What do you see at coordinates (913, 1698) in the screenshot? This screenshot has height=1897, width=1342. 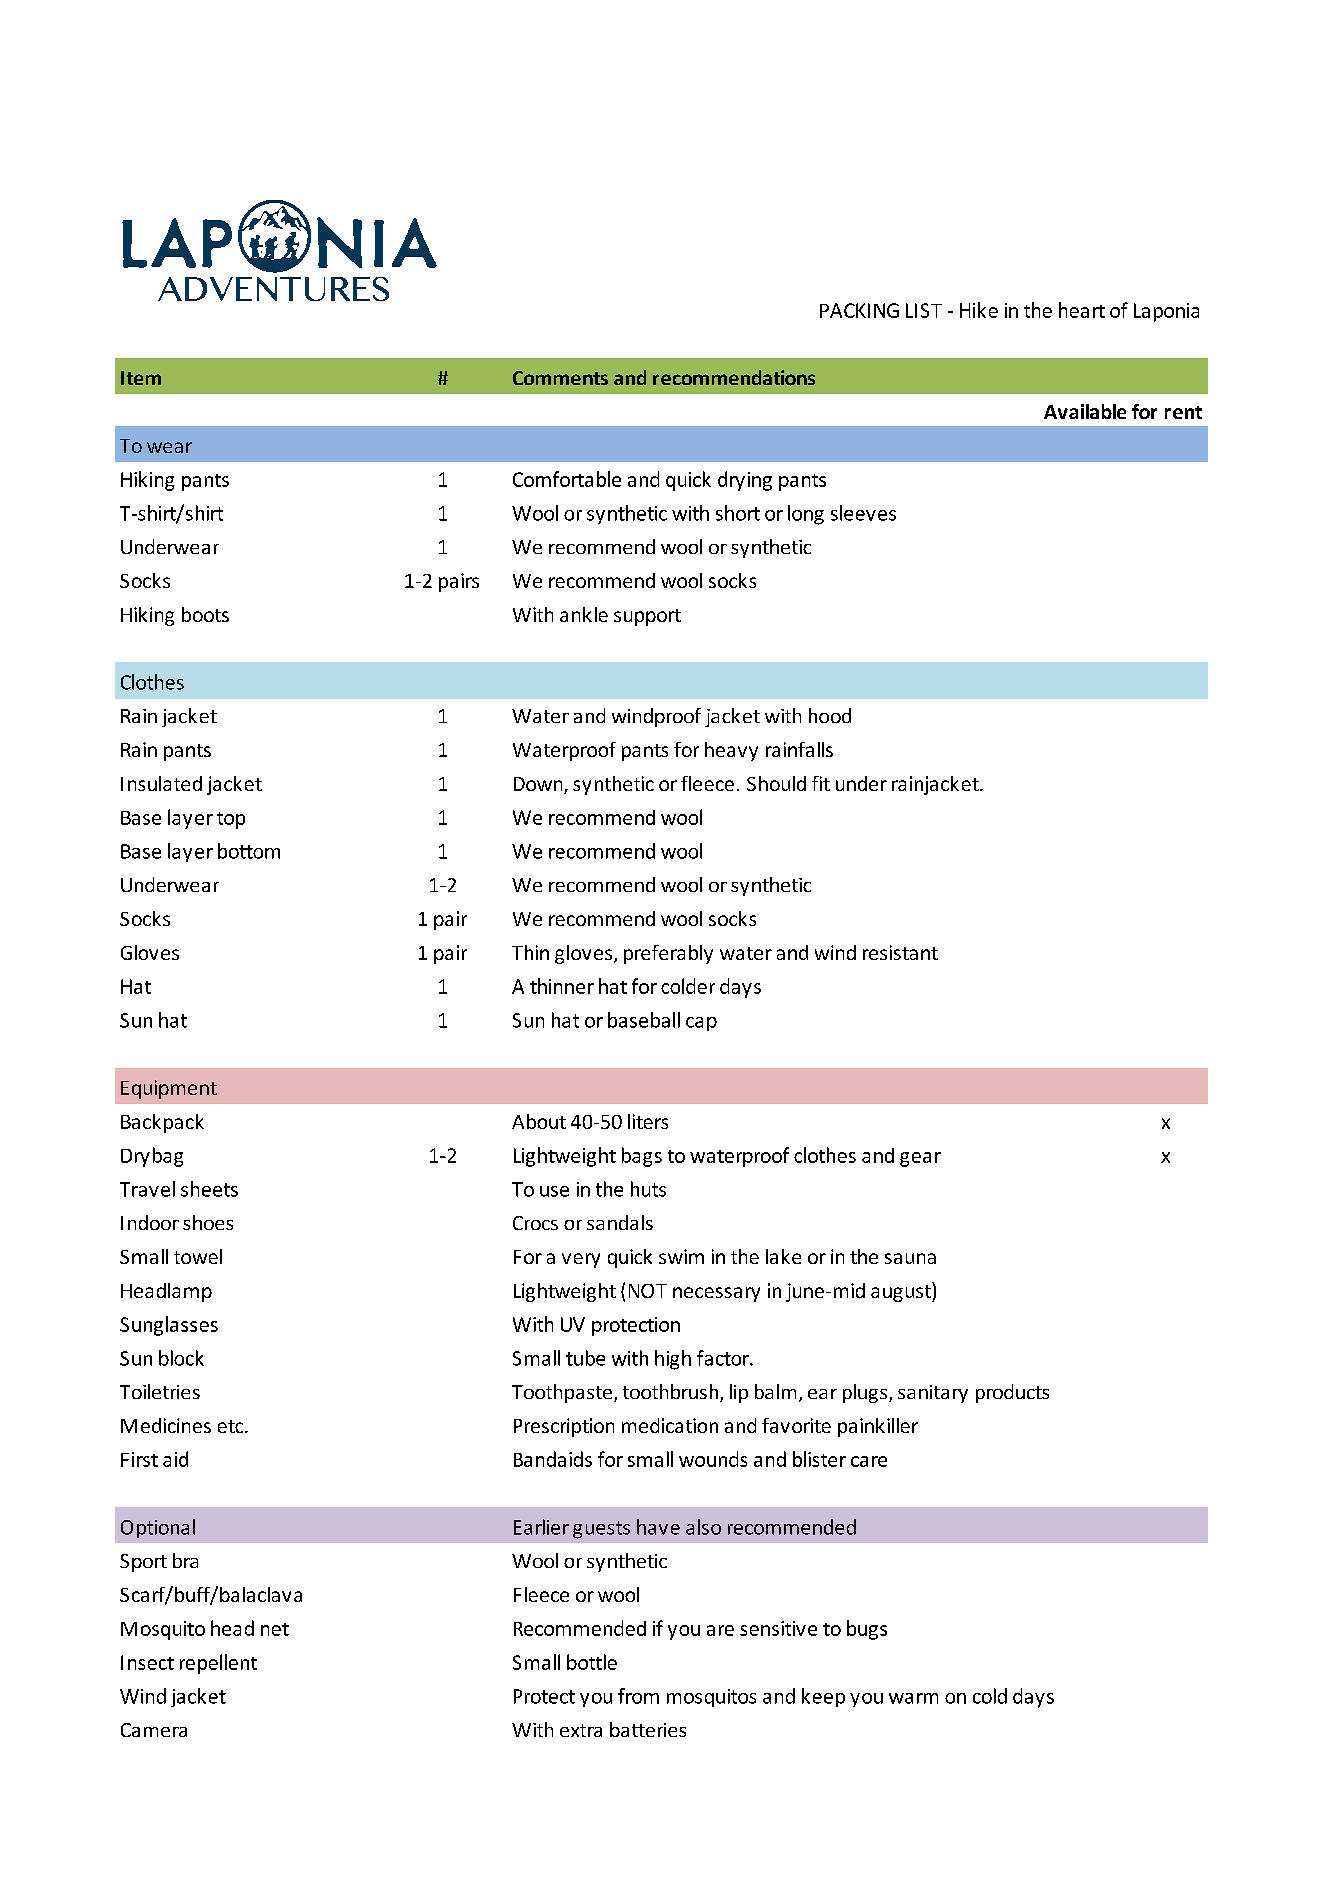 I see `warm` at bounding box center [913, 1698].
